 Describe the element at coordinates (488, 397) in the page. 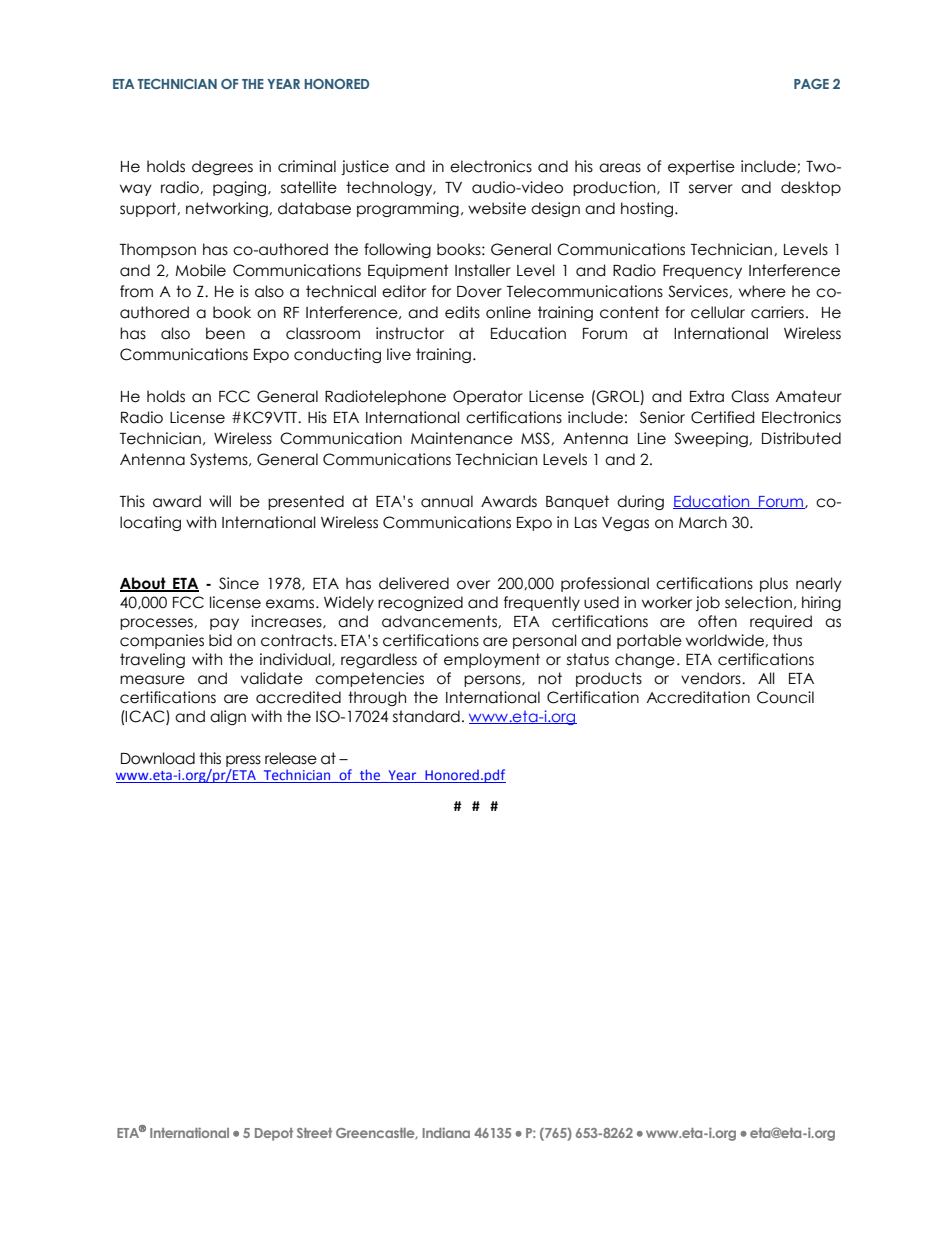

I see `Operator` at that location.
